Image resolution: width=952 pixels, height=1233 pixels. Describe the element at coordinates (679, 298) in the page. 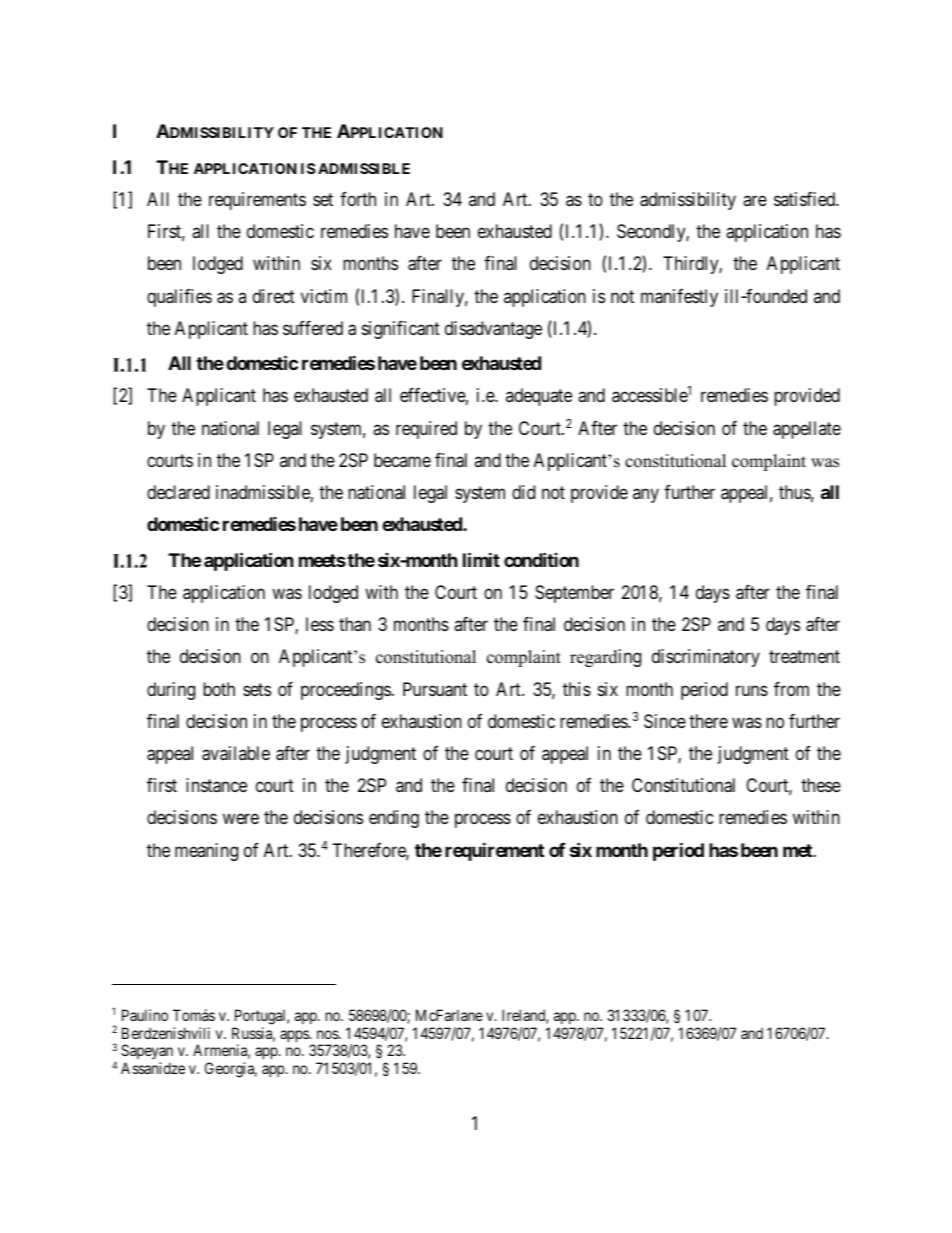

I see `manifestly` at that location.
